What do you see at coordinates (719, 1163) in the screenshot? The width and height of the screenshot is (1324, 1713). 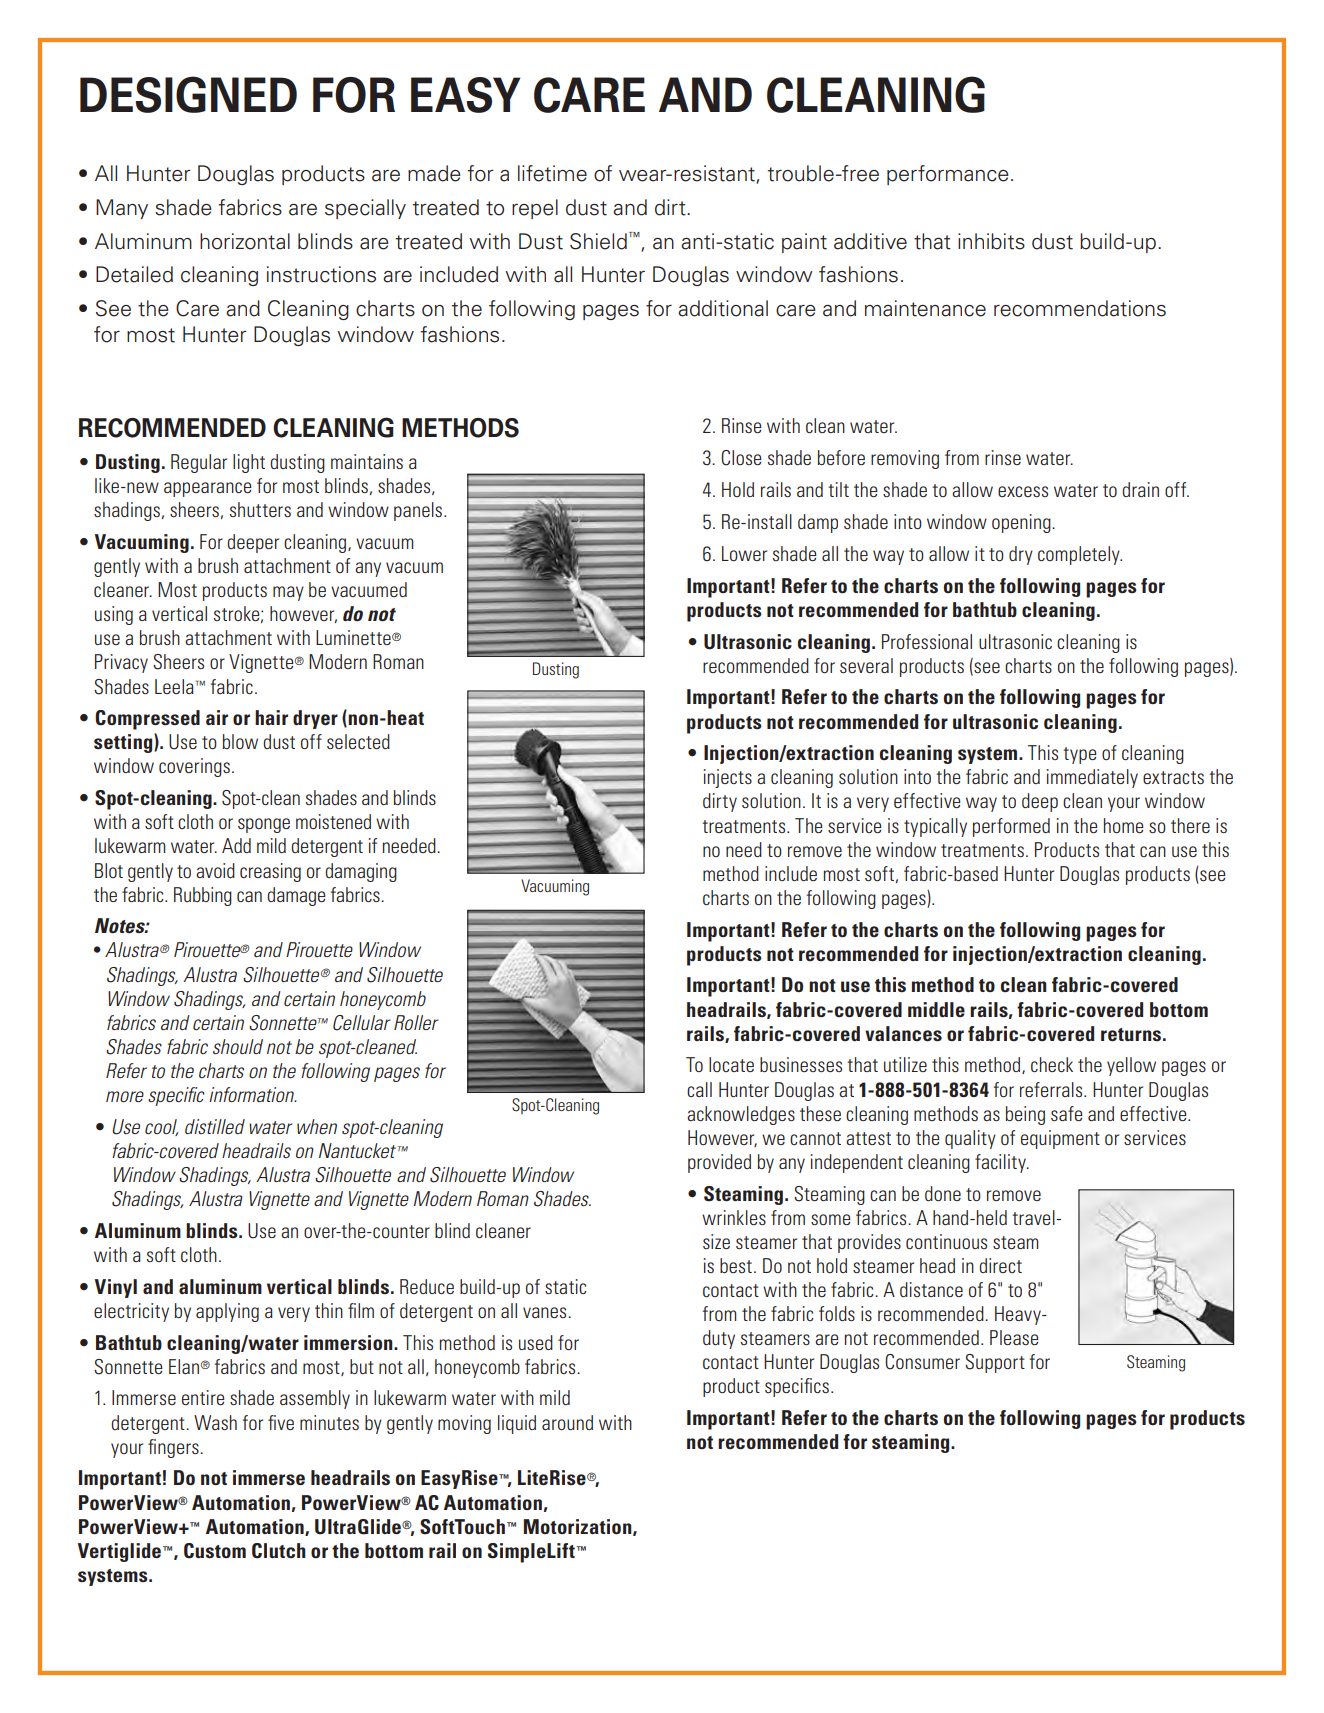 I see `provided` at bounding box center [719, 1163].
